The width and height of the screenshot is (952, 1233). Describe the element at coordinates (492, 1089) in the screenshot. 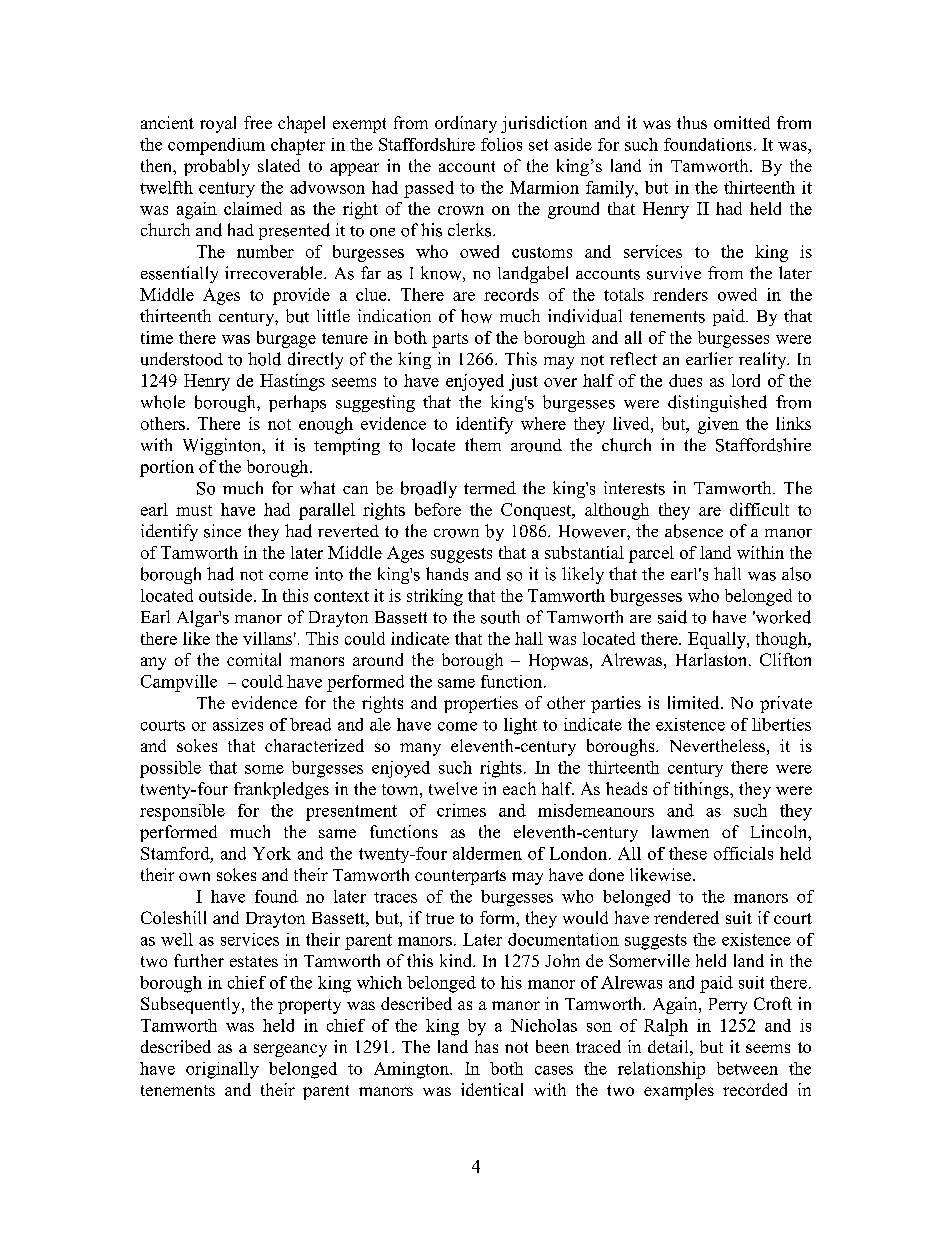

I see `identical` at that location.
